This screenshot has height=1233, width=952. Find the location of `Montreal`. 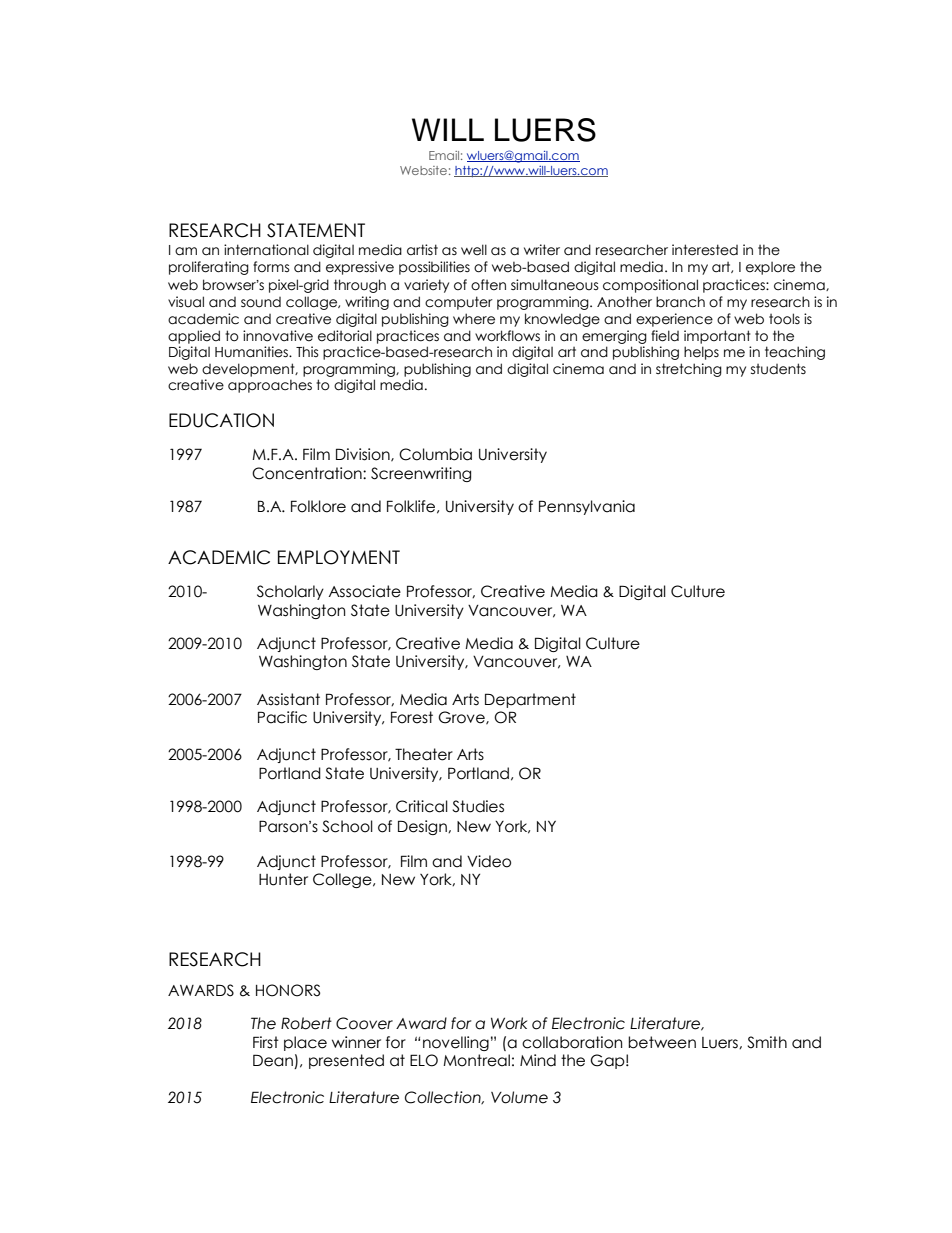

Montreal is located at coordinates (476, 1060).
